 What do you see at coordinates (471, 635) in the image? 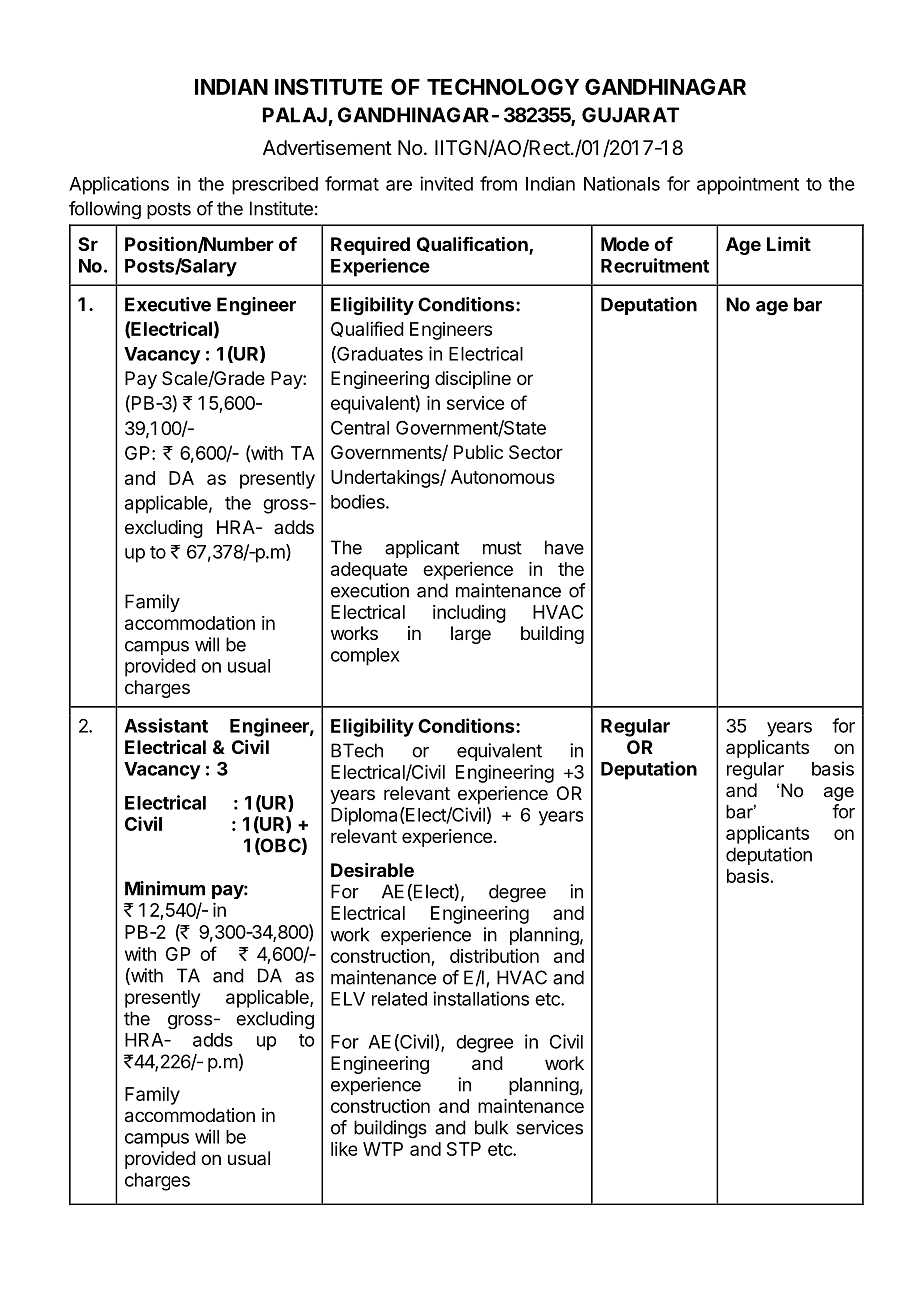
I see `large` at bounding box center [471, 635].
